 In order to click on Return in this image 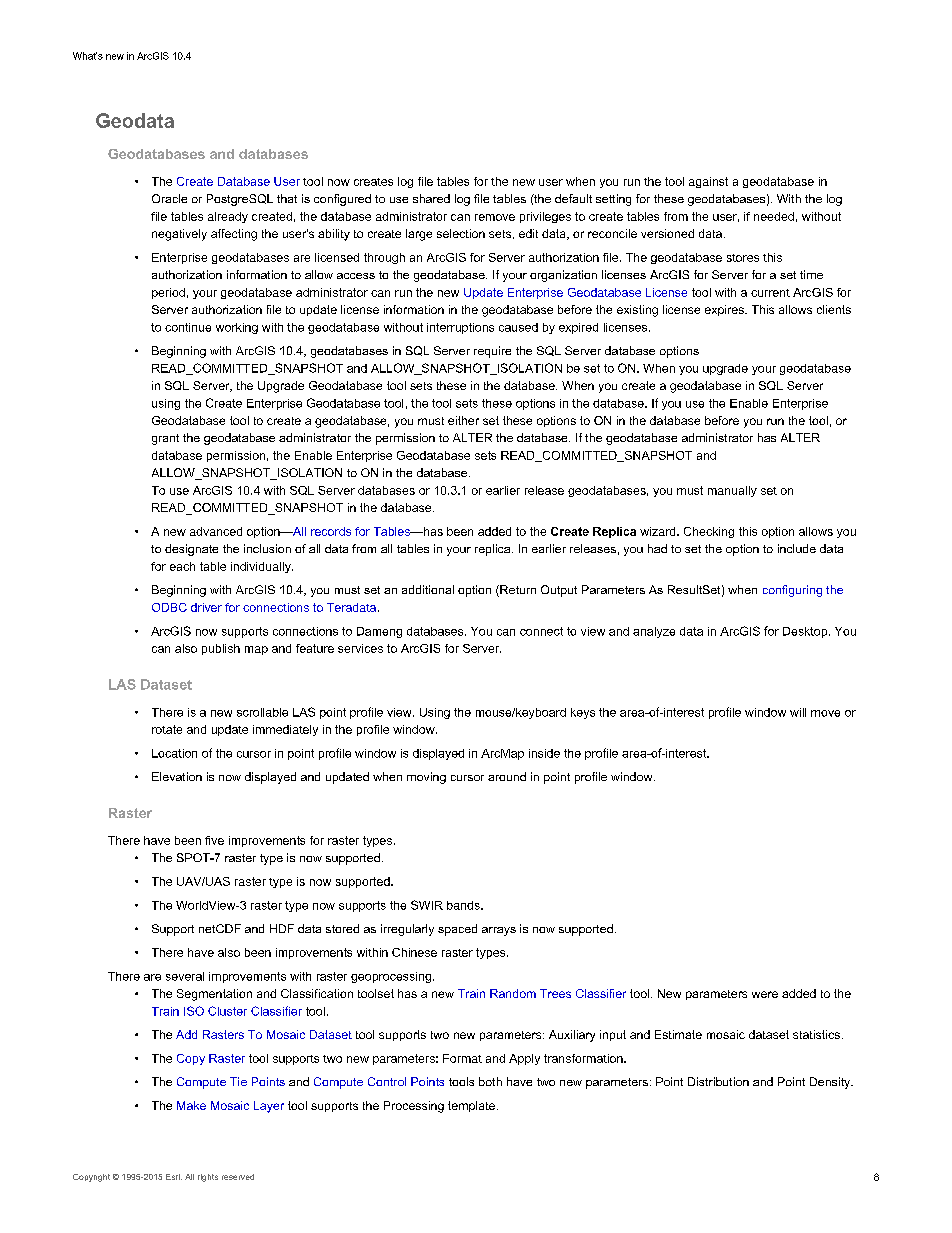, I will do `click(517, 591)`.
